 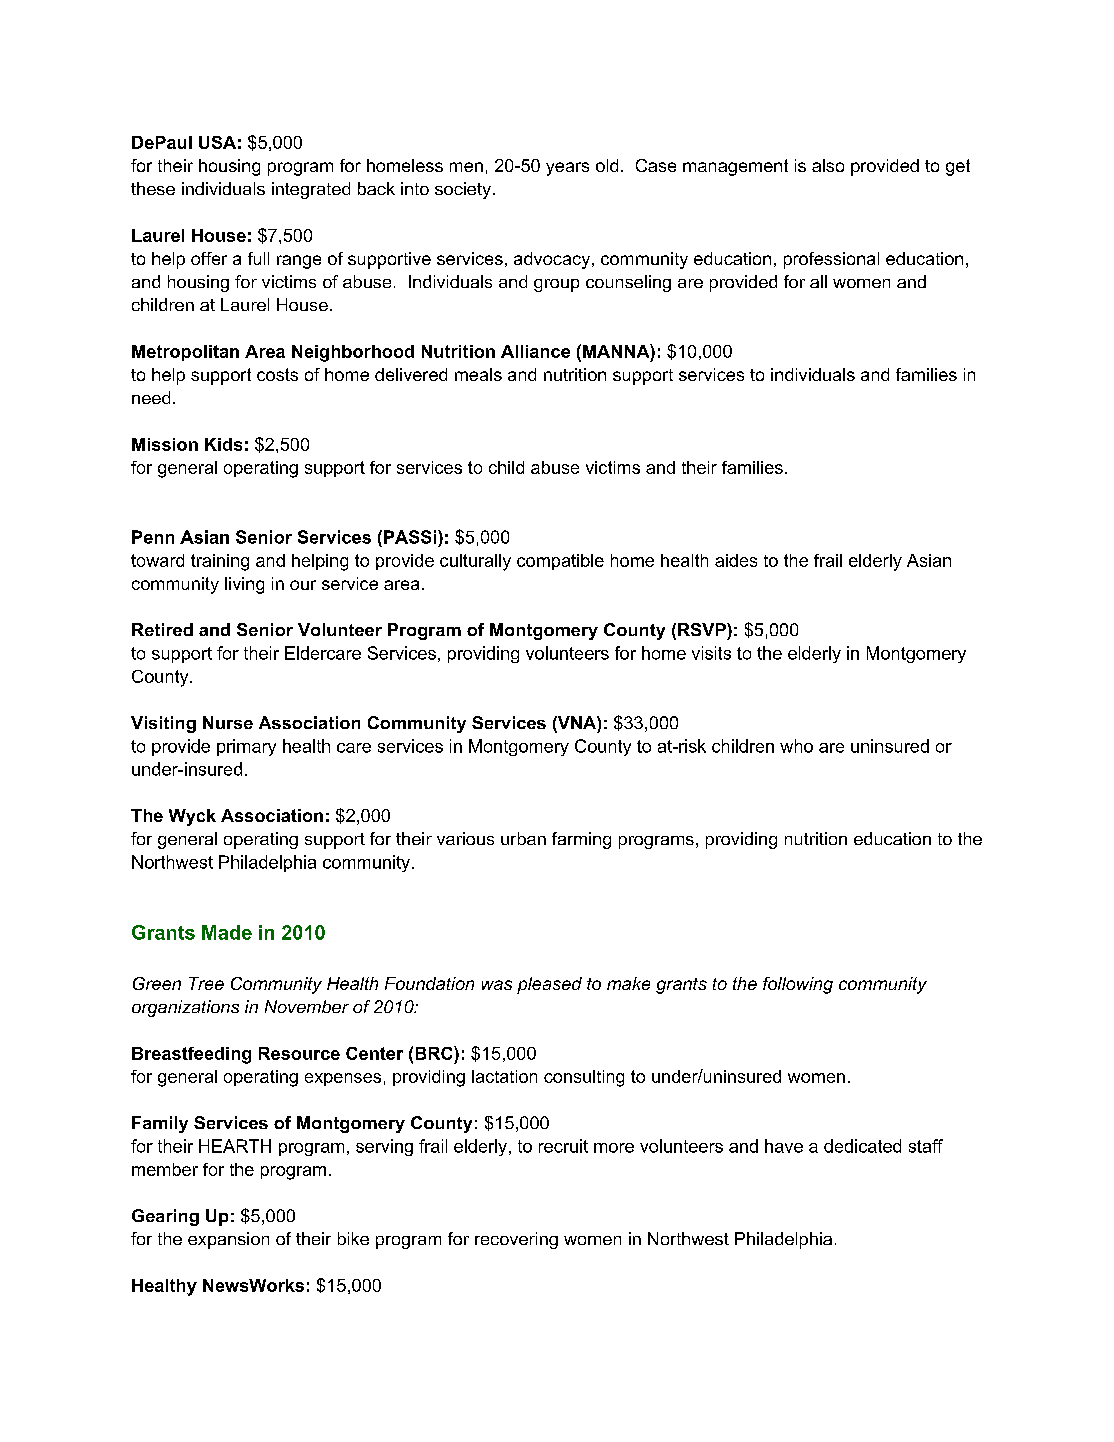 What do you see at coordinates (711, 653) in the screenshot?
I see `visits` at bounding box center [711, 653].
